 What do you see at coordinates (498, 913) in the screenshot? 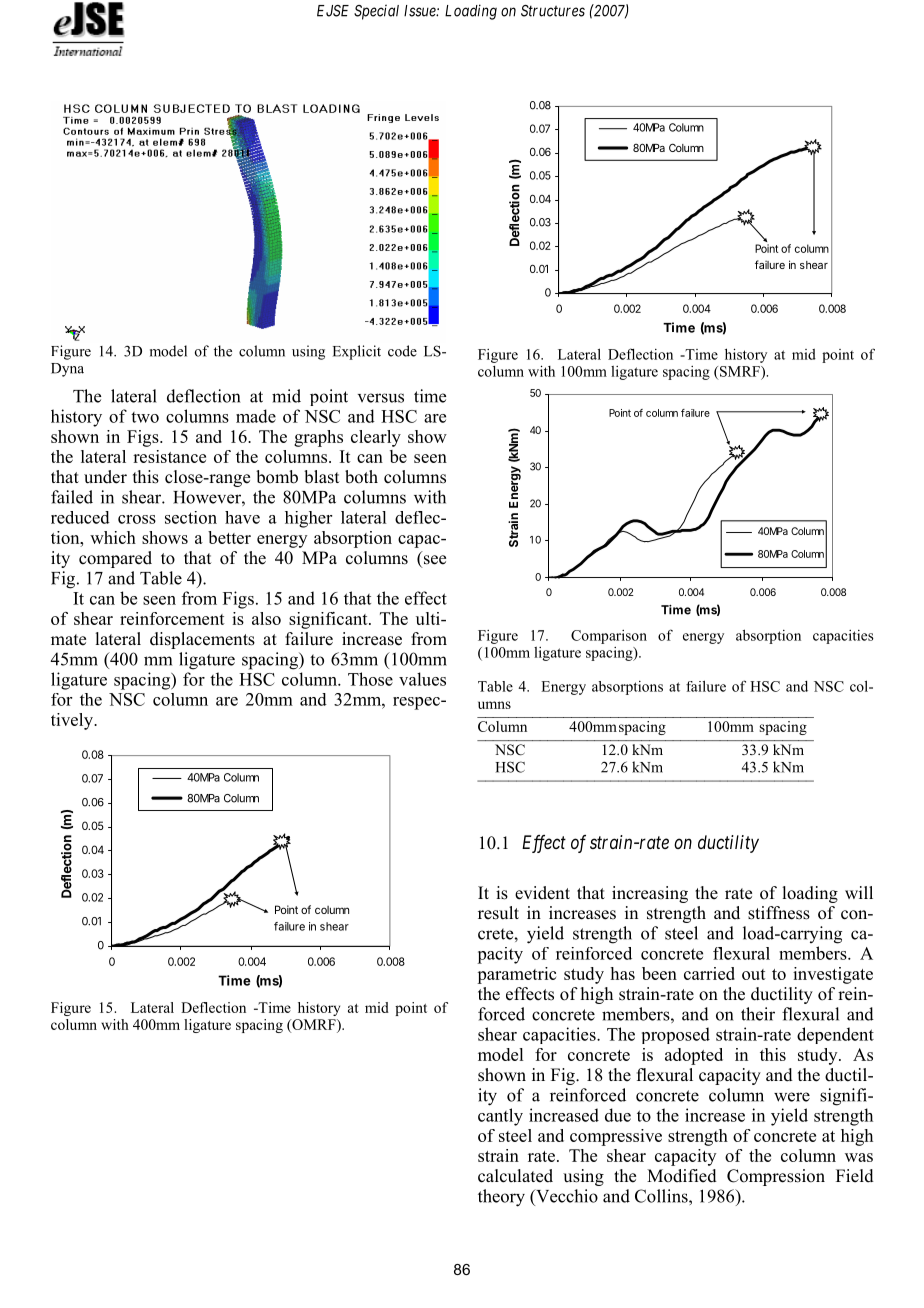
I see `result` at bounding box center [498, 913].
